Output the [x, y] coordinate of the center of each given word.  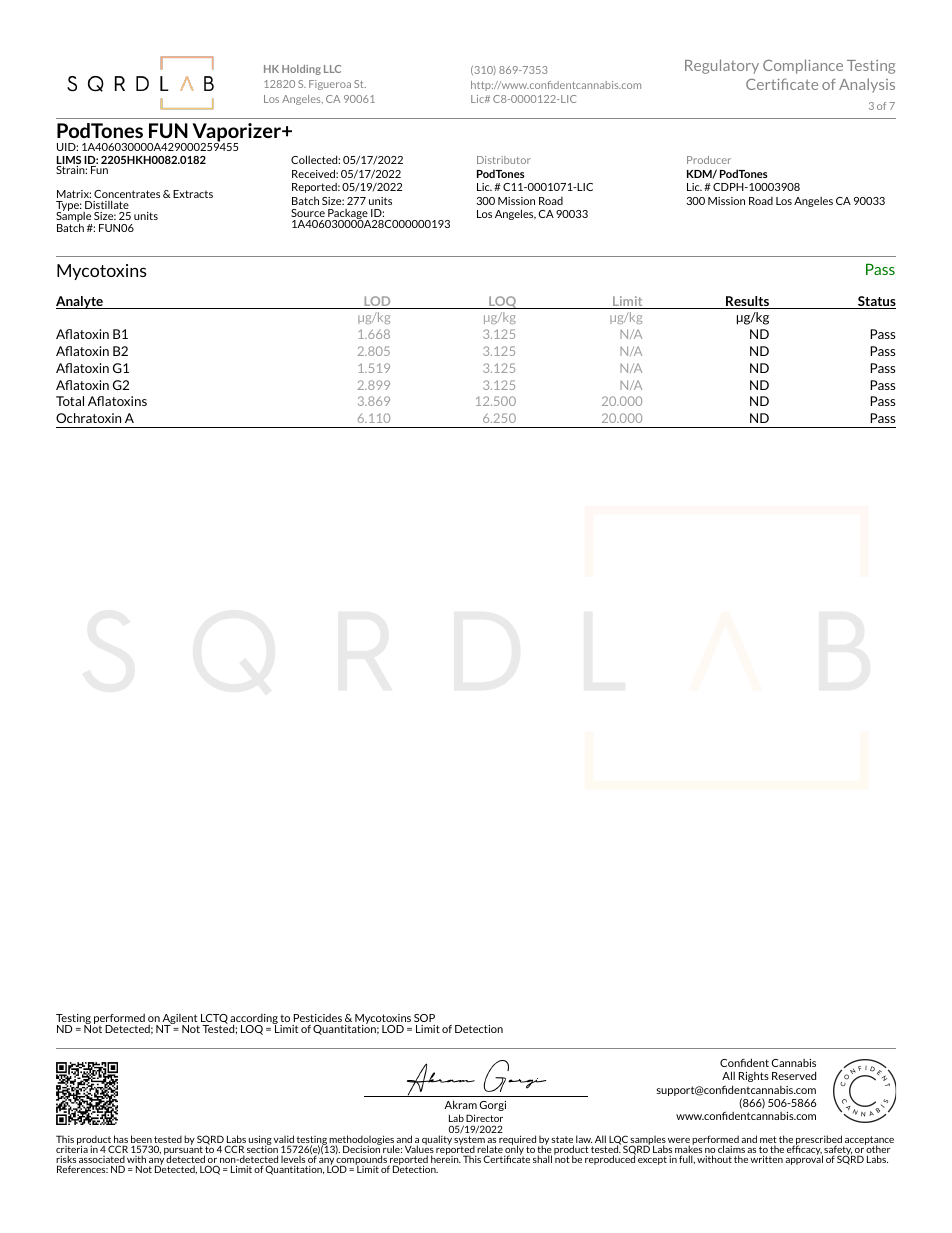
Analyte [80, 302]
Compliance [803, 66]
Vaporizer [237, 134]
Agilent [180, 1020]
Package [347, 215]
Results [747, 302]
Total [70, 401]
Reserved [794, 1075]
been [141, 1140]
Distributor [504, 160]
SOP [424, 1018]
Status [876, 302]
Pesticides [318, 1018]
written [766, 1159]
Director [484, 1118]
